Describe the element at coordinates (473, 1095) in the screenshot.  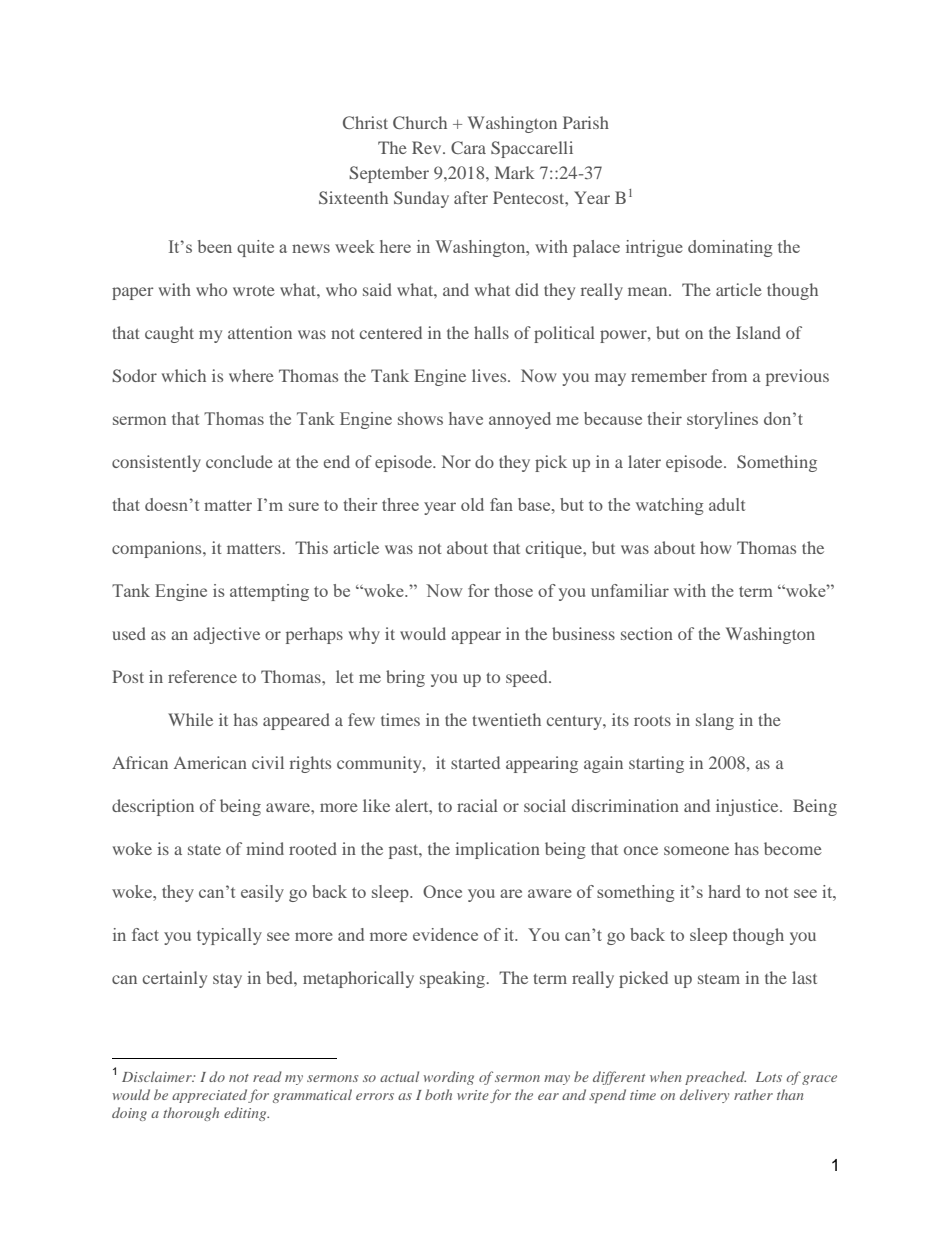
I see `write` at that location.
